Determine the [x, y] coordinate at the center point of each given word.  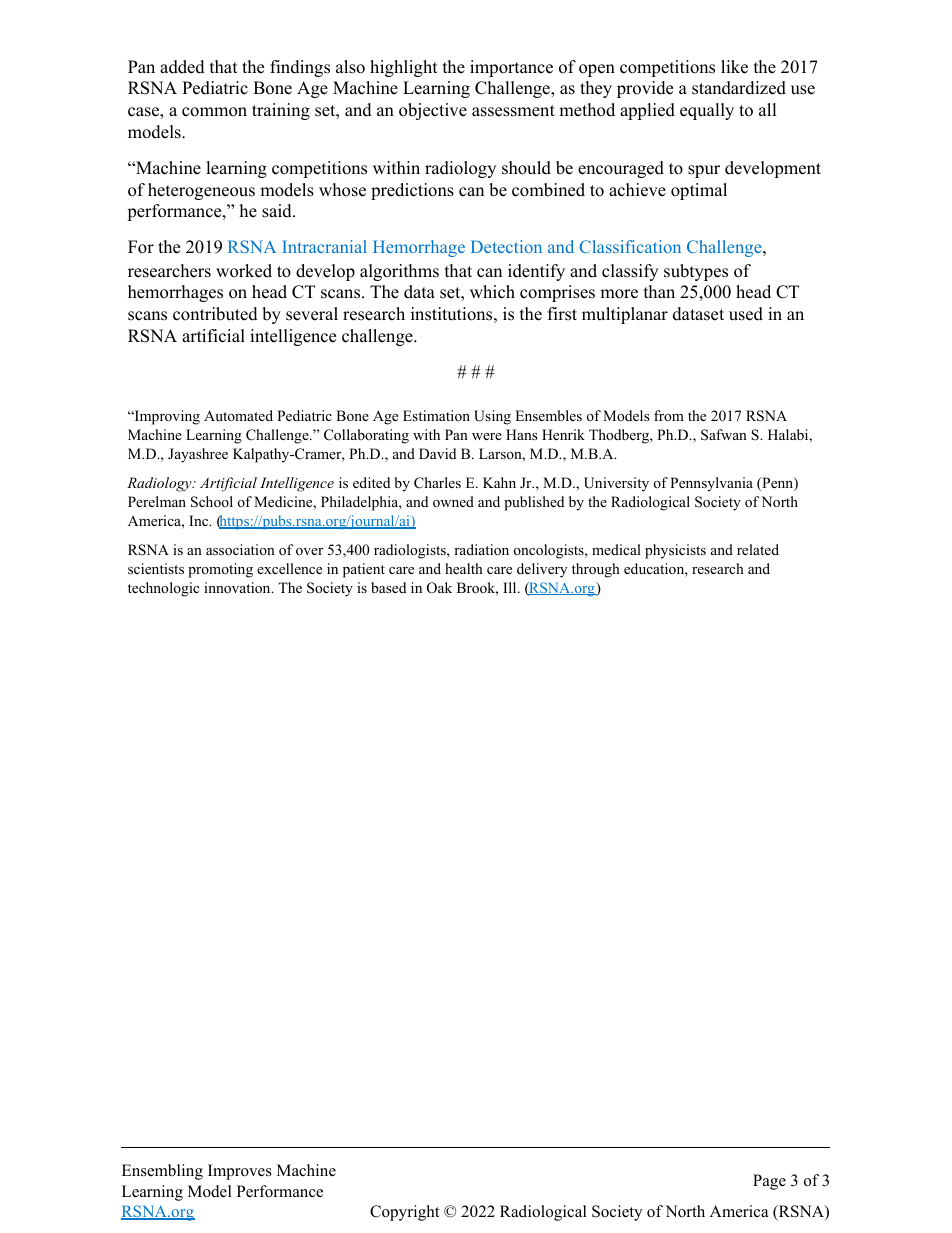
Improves [240, 1172]
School [212, 502]
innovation [238, 588]
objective [433, 111]
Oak [439, 588]
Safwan [724, 435]
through [596, 570]
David [437, 453]
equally [707, 111]
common [214, 112]
